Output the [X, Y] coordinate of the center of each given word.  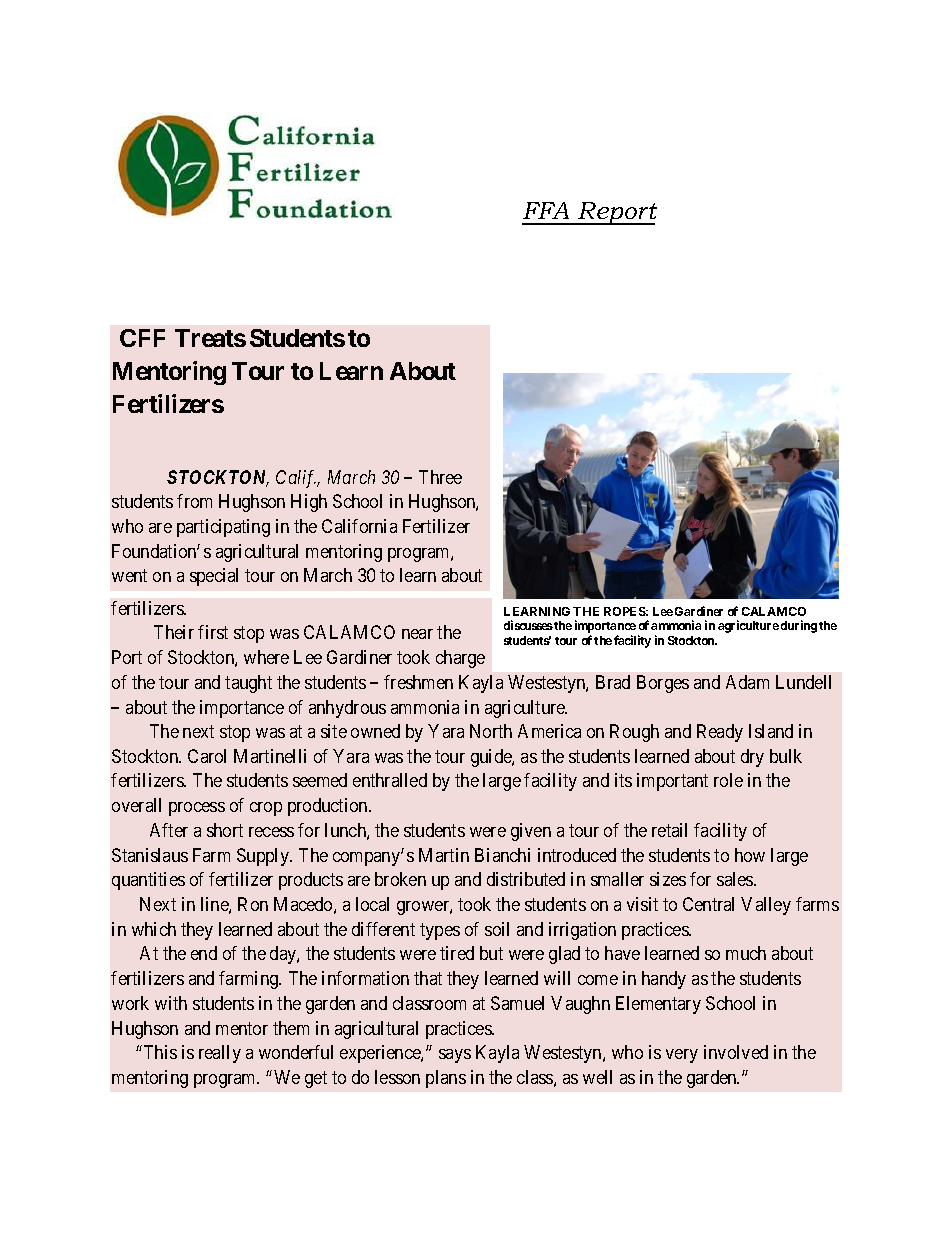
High [309, 503]
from [194, 501]
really [220, 1054]
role [728, 780]
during [799, 626]
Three [440, 477]
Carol [207, 756]
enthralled [390, 780]
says [455, 1056]
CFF [142, 338]
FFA [546, 210]
